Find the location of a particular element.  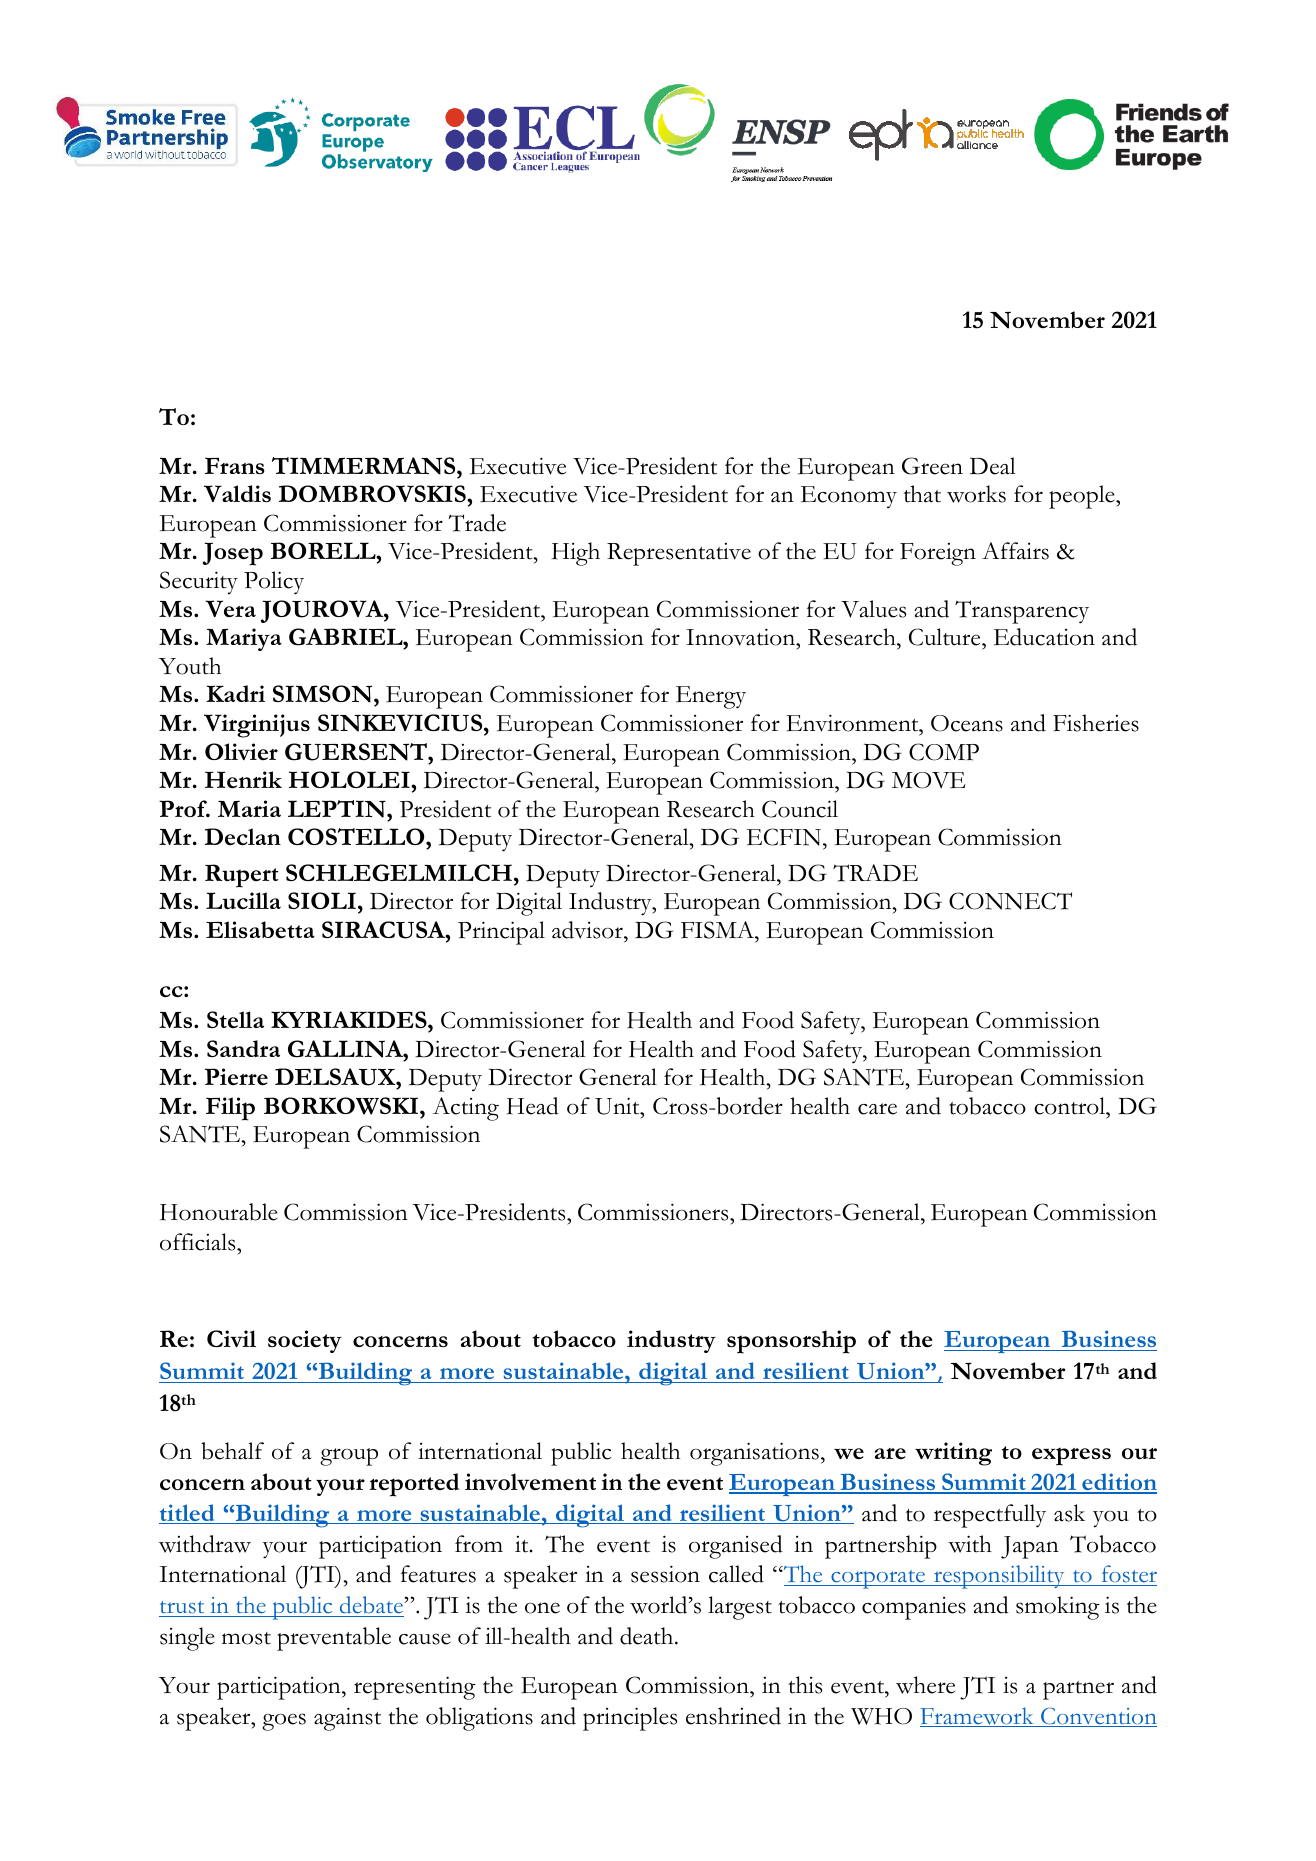

organisations is located at coordinates (754, 1454).
